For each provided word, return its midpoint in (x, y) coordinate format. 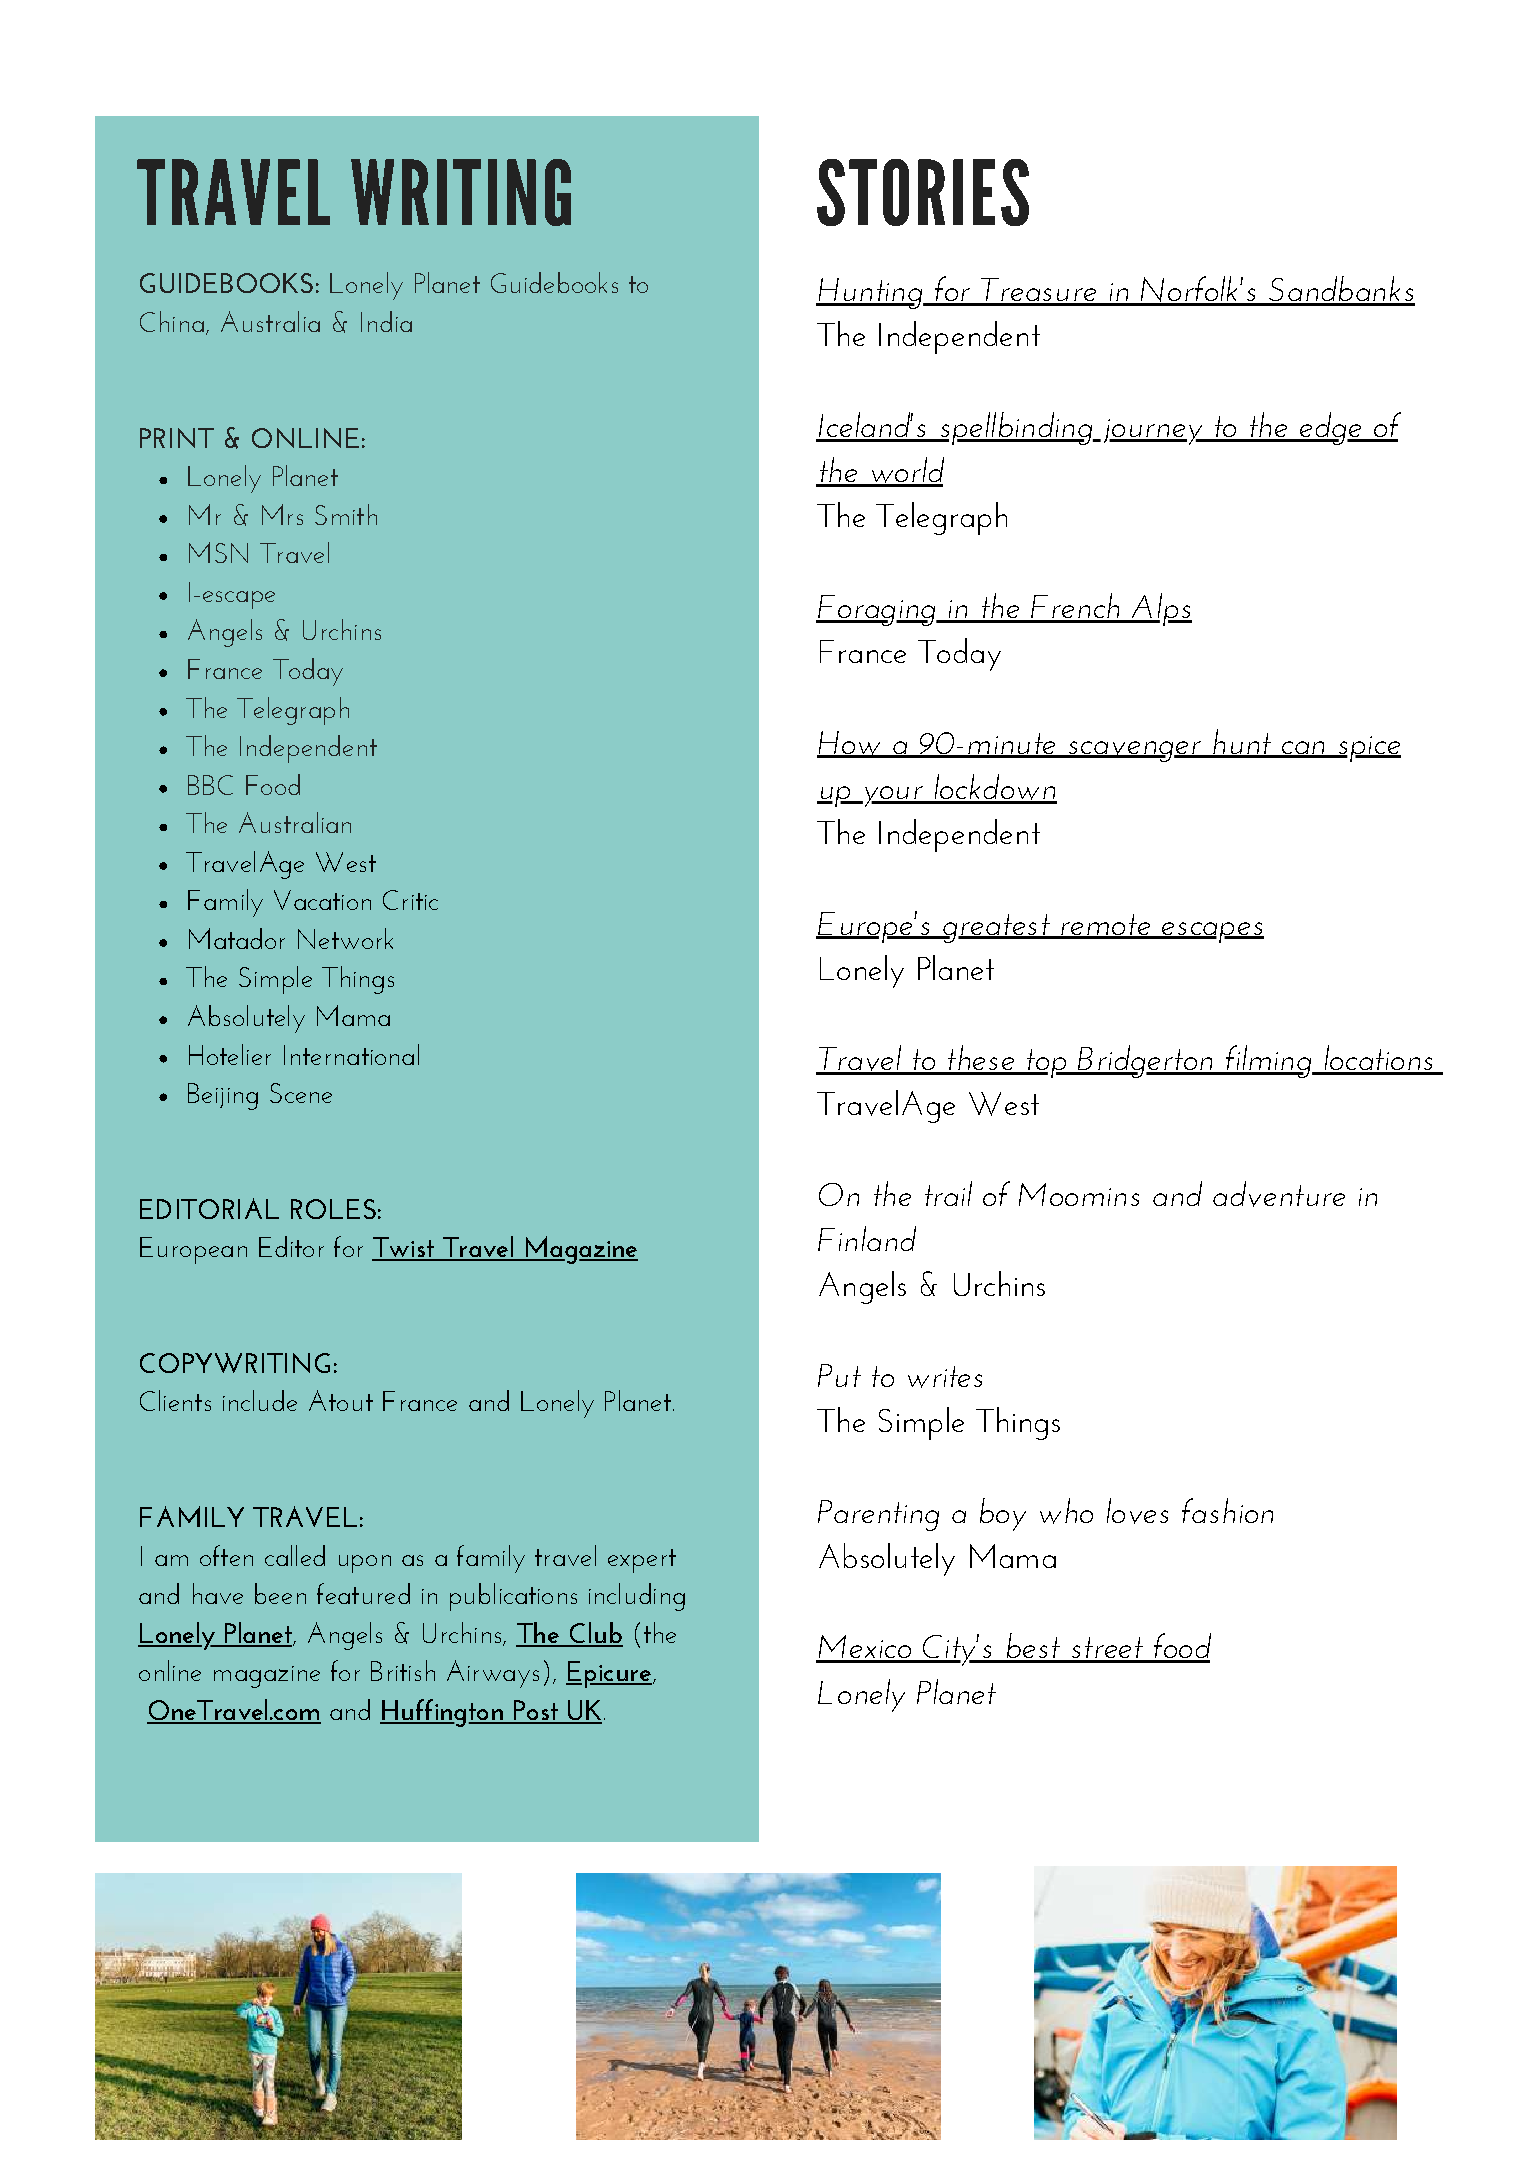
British (403, 1670)
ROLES (333, 1209)
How (850, 744)
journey (1154, 432)
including (637, 1597)
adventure (1279, 1194)
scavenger (1135, 751)
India (386, 321)
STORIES (923, 192)
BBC (210, 785)
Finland (867, 1238)
